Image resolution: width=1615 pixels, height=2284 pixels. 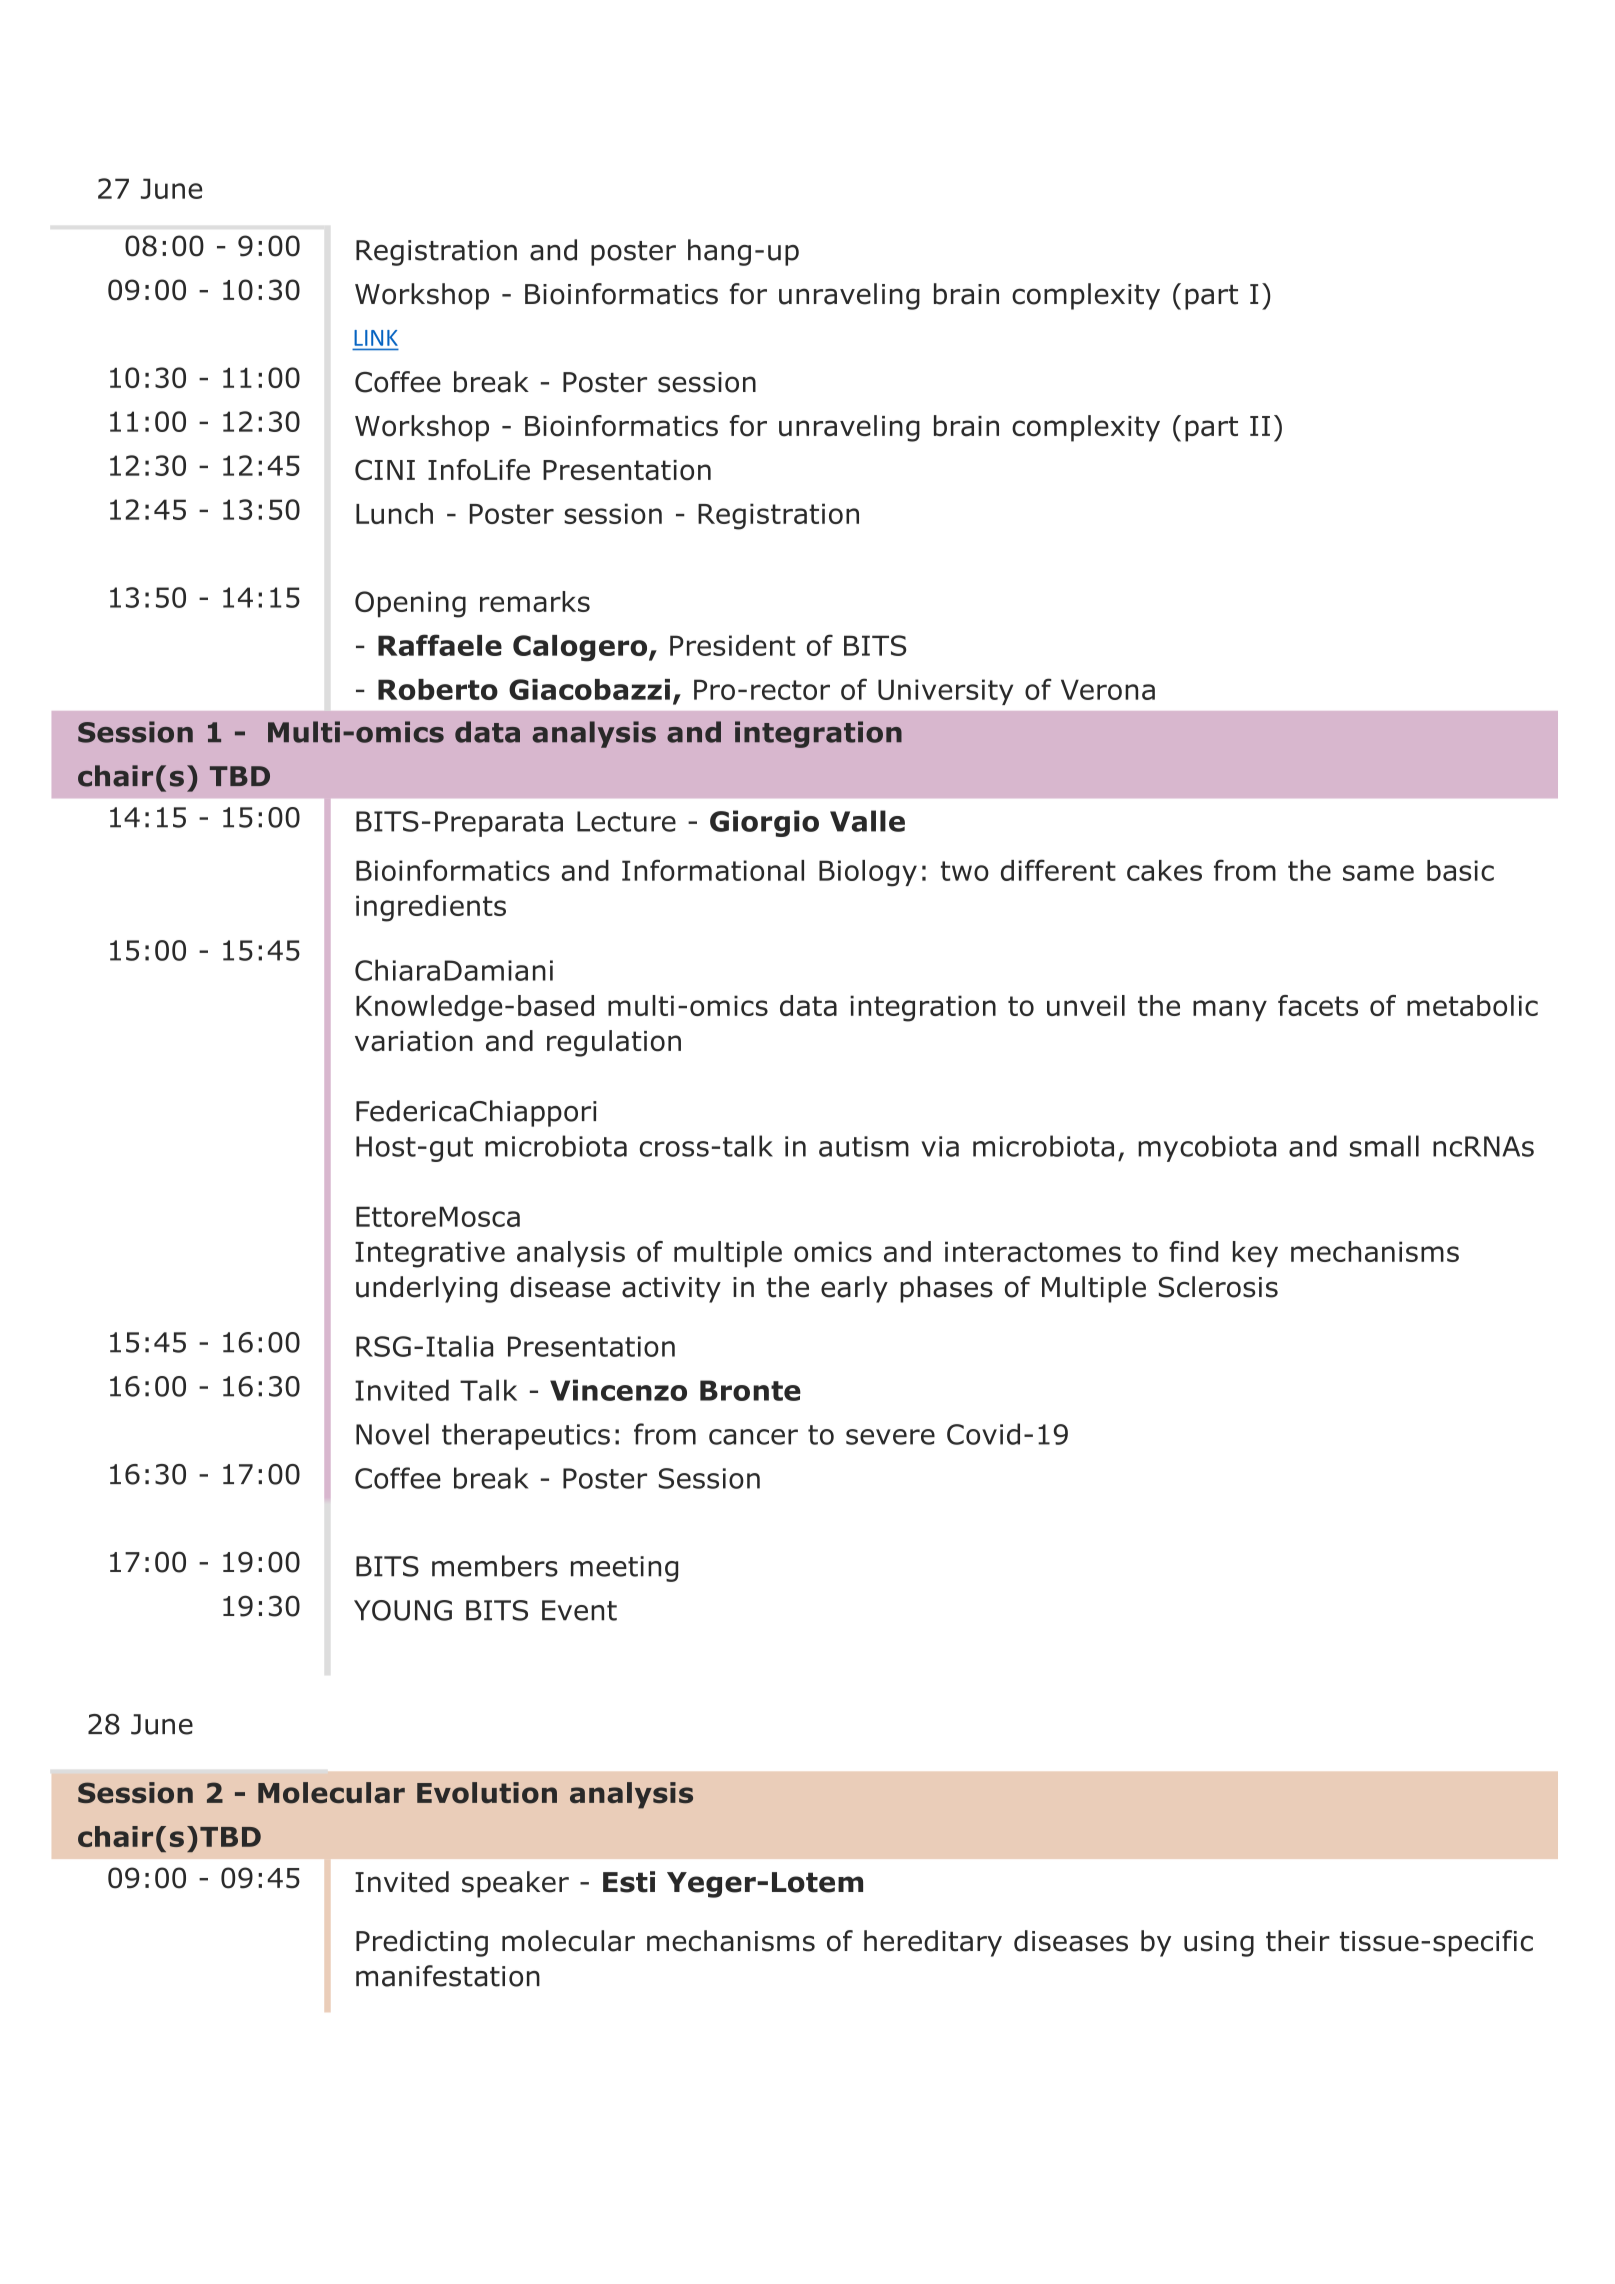 What do you see at coordinates (430, 1254) in the document?
I see `Integrative` at bounding box center [430, 1254].
